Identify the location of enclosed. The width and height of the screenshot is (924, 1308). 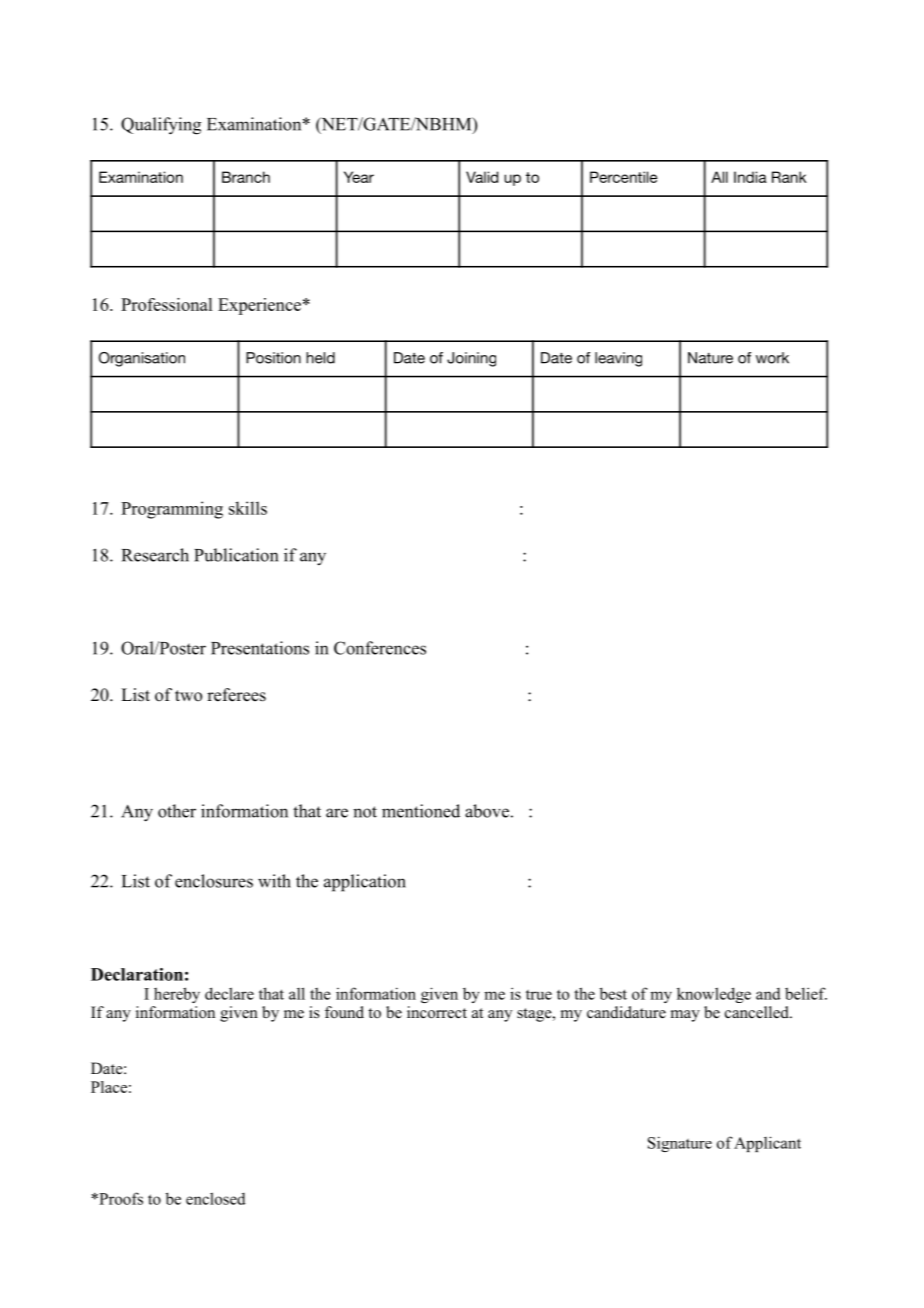
(216, 1198).
